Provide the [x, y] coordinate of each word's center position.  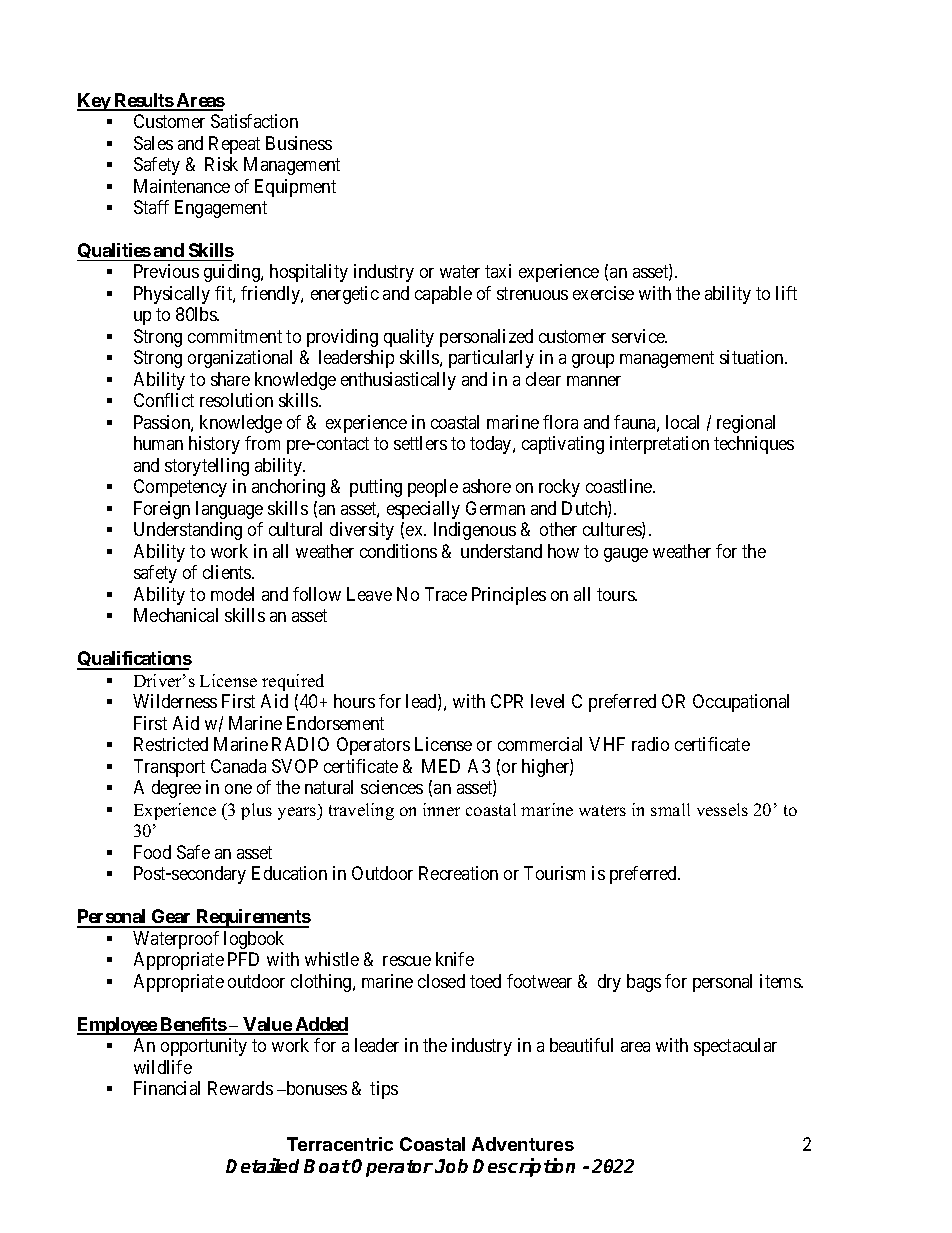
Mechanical [176, 615]
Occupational [741, 703]
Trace [446, 594]
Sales [153, 143]
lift [786, 293]
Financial [167, 1088]
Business [299, 143]
